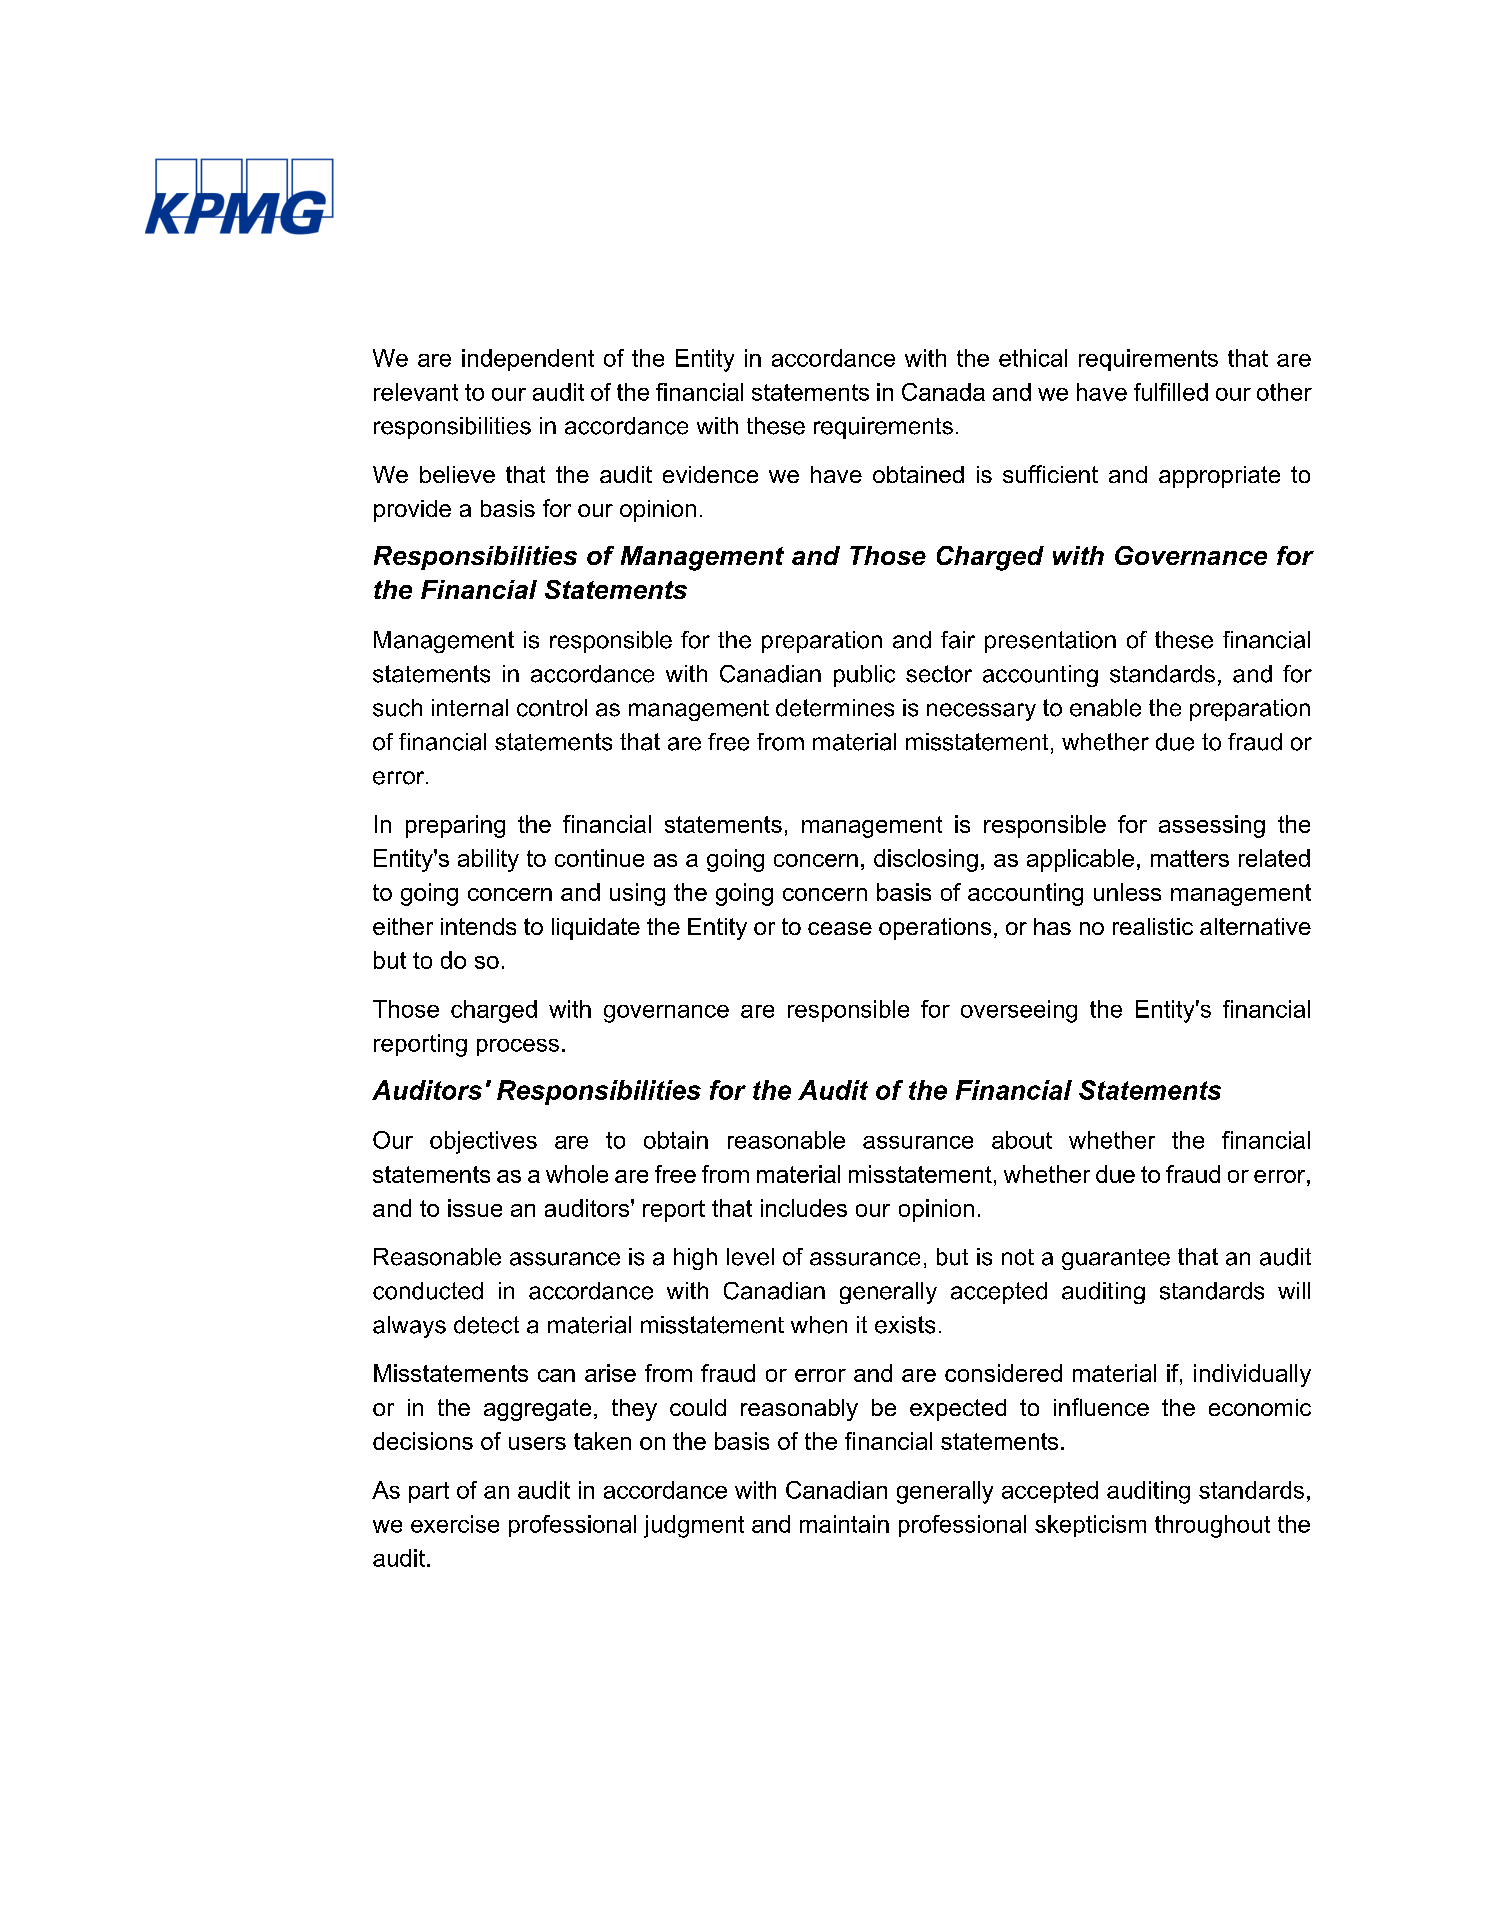  Describe the element at coordinates (528, 360) in the screenshot. I see `independent` at that location.
